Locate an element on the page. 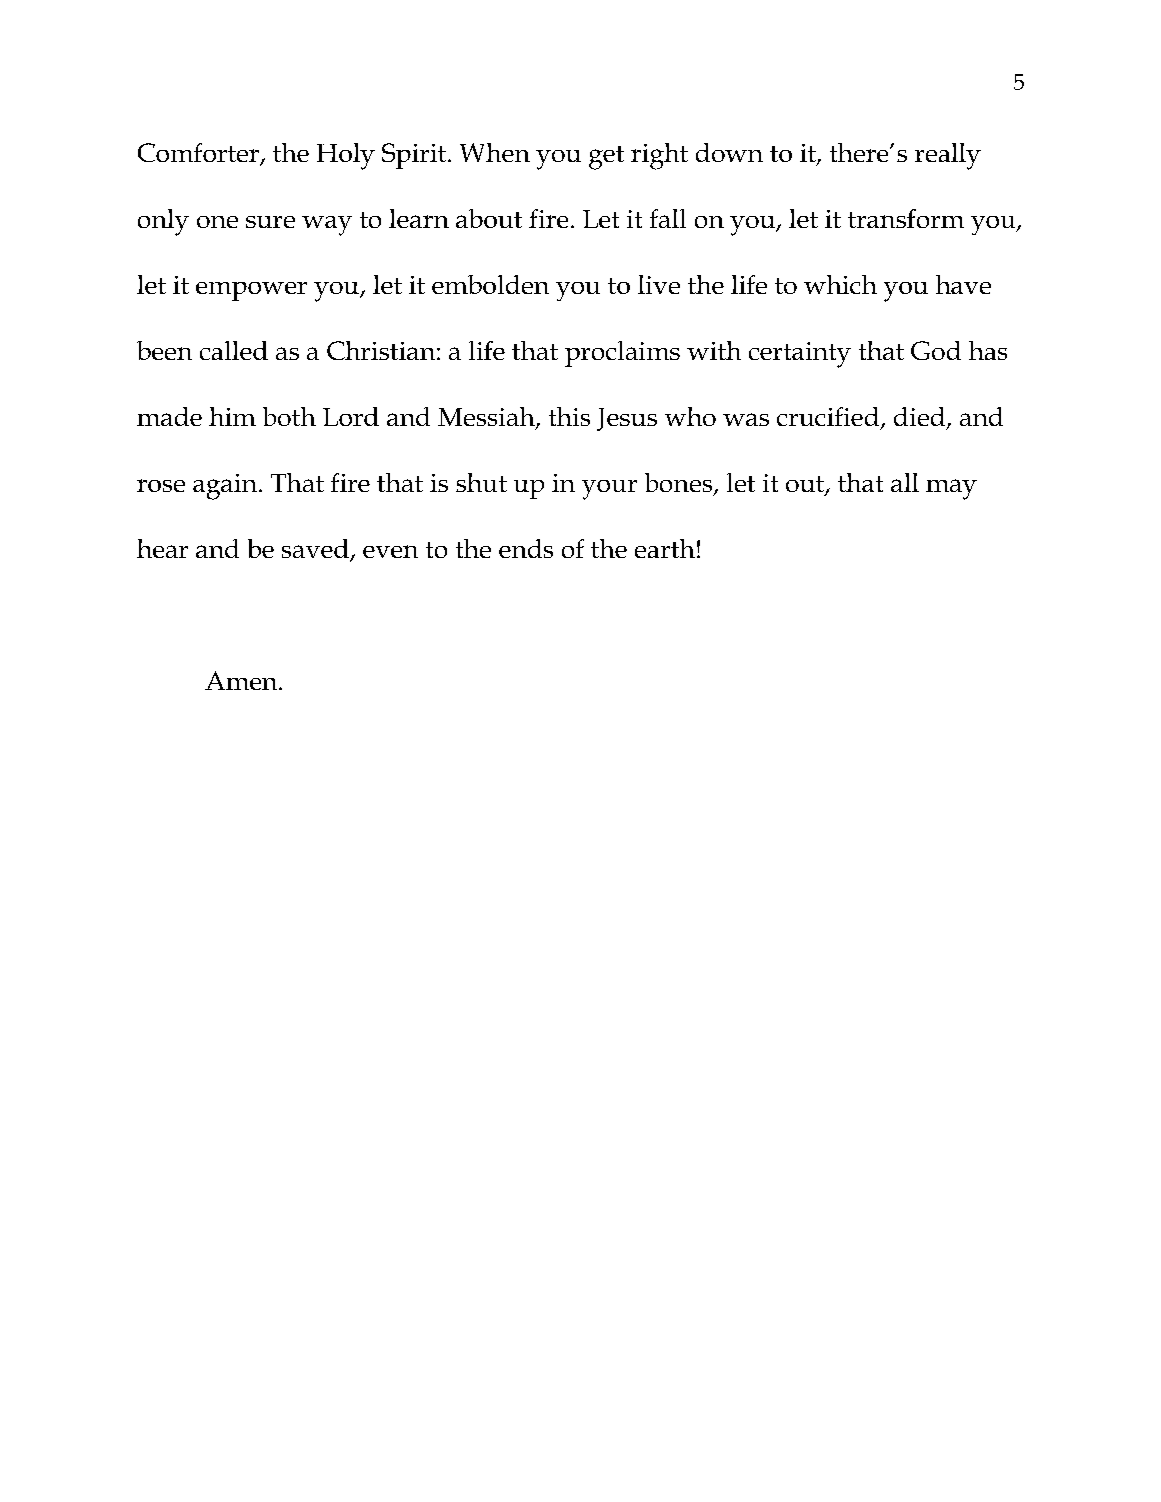 Image resolution: width=1161 pixels, height=1502 pixels. really is located at coordinates (948, 156).
